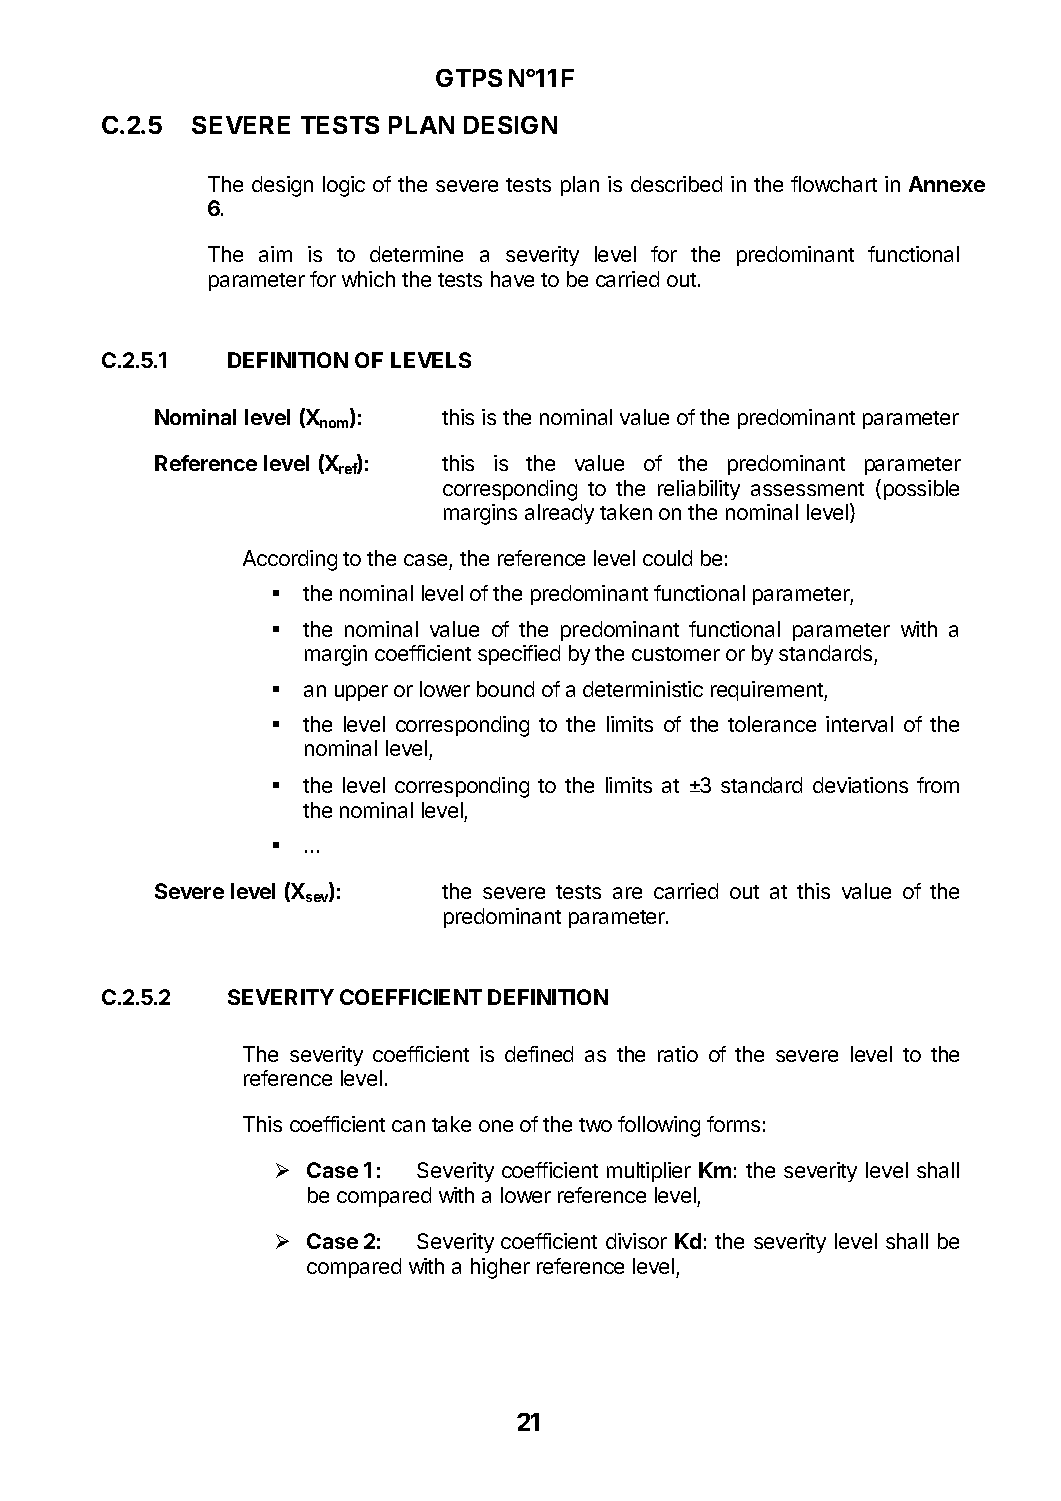  I want to click on flowchart, so click(834, 184).
